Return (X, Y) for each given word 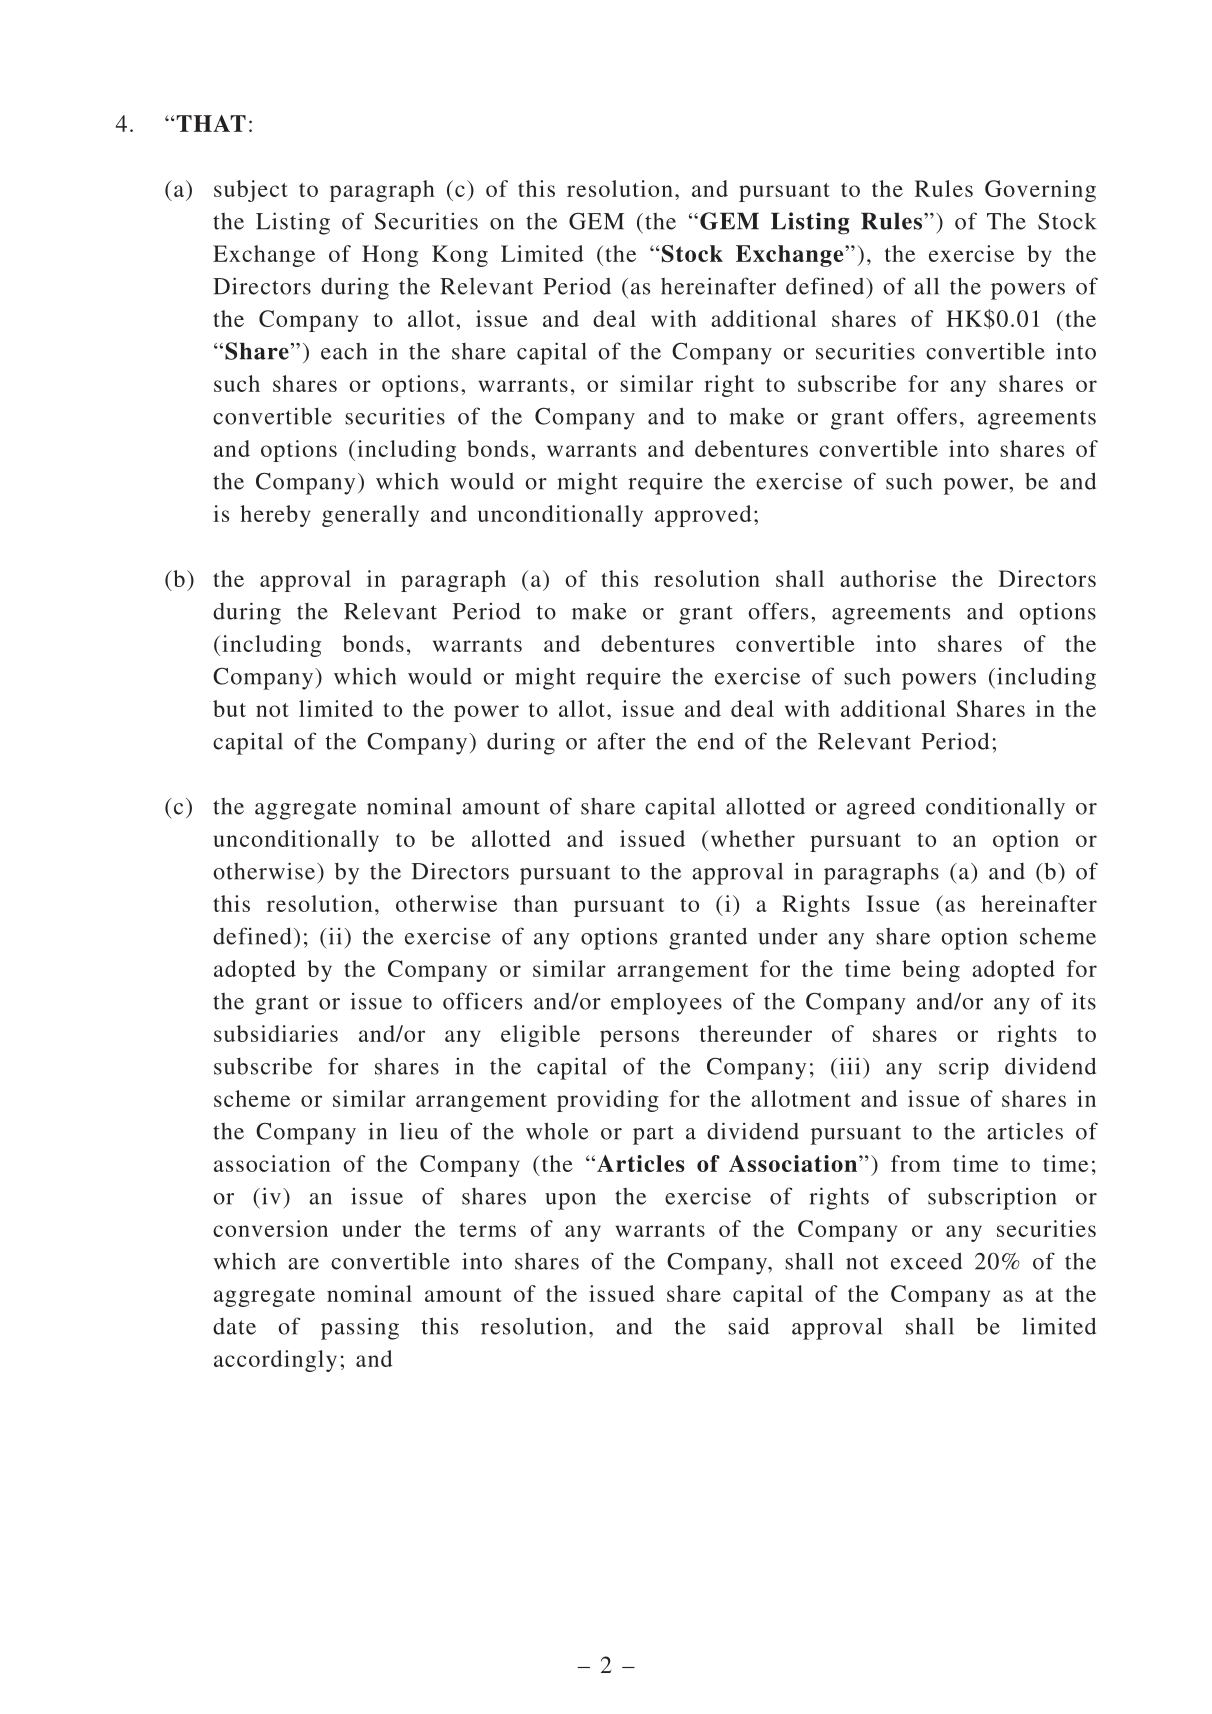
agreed (881, 808)
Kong (460, 256)
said (748, 1326)
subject (251, 191)
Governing (1040, 191)
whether (753, 838)
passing (360, 1328)
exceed (926, 1261)
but (229, 708)
